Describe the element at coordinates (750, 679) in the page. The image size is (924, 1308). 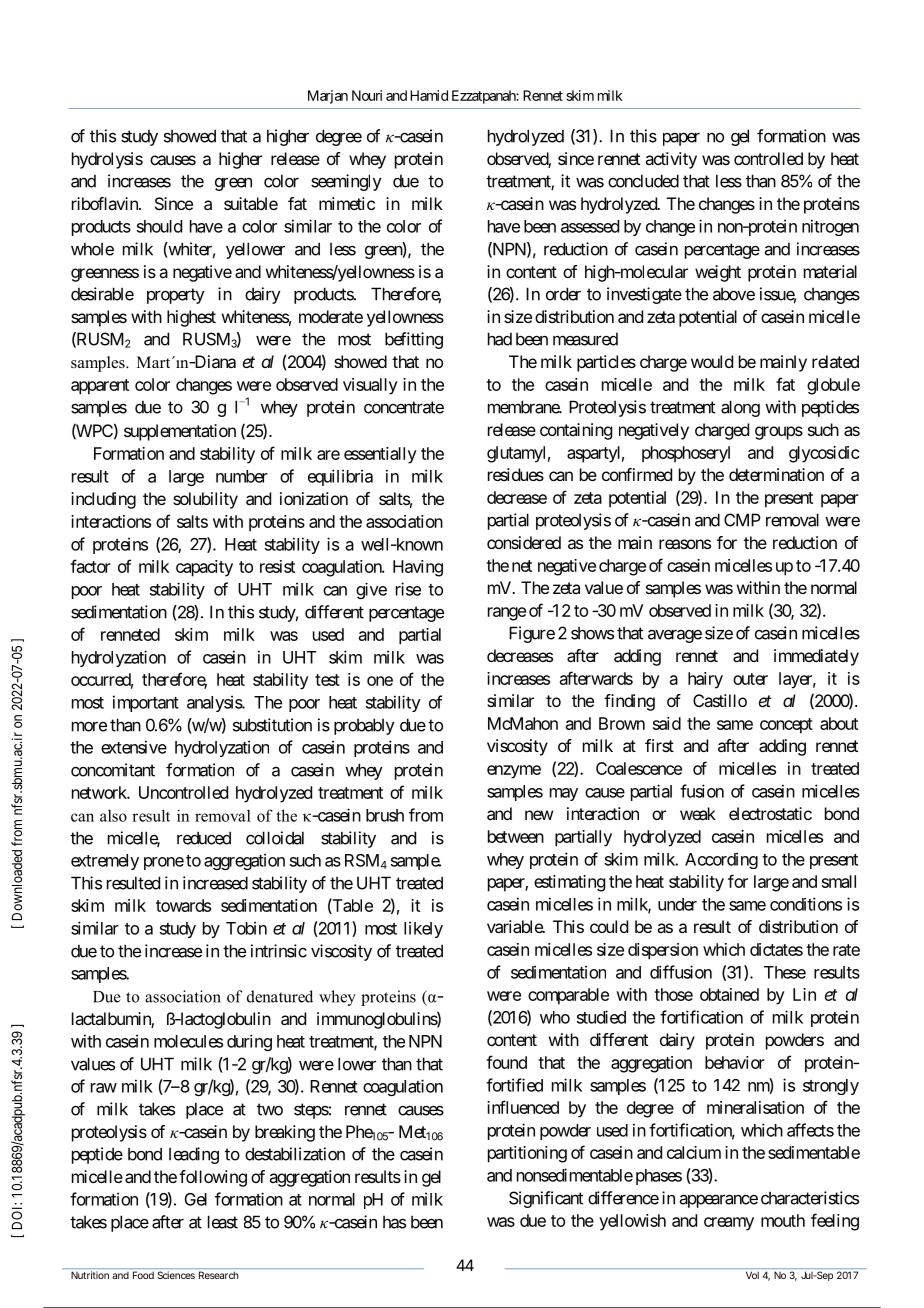
I see `outer` at that location.
